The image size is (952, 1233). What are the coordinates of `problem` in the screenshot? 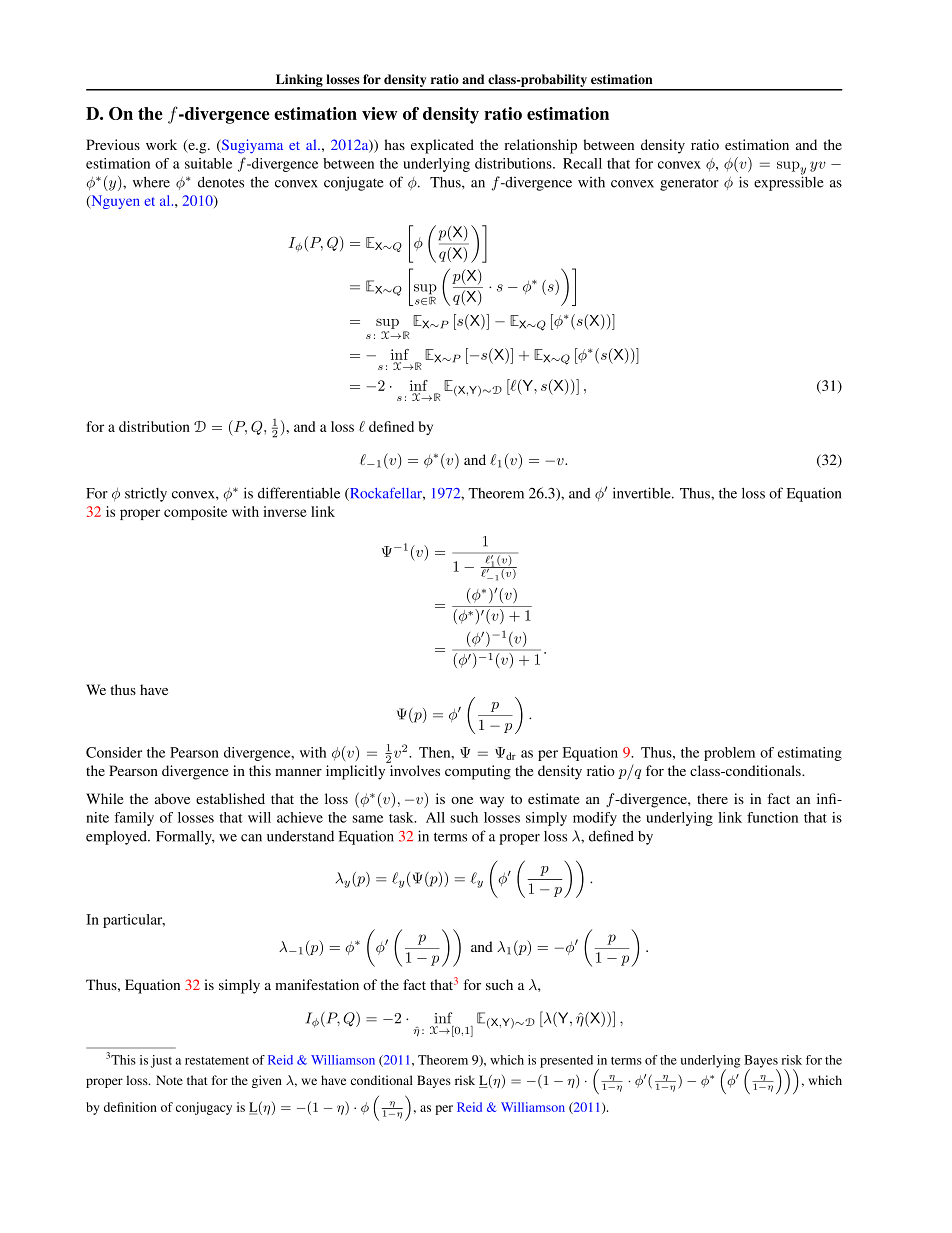 It's located at (729, 754).
